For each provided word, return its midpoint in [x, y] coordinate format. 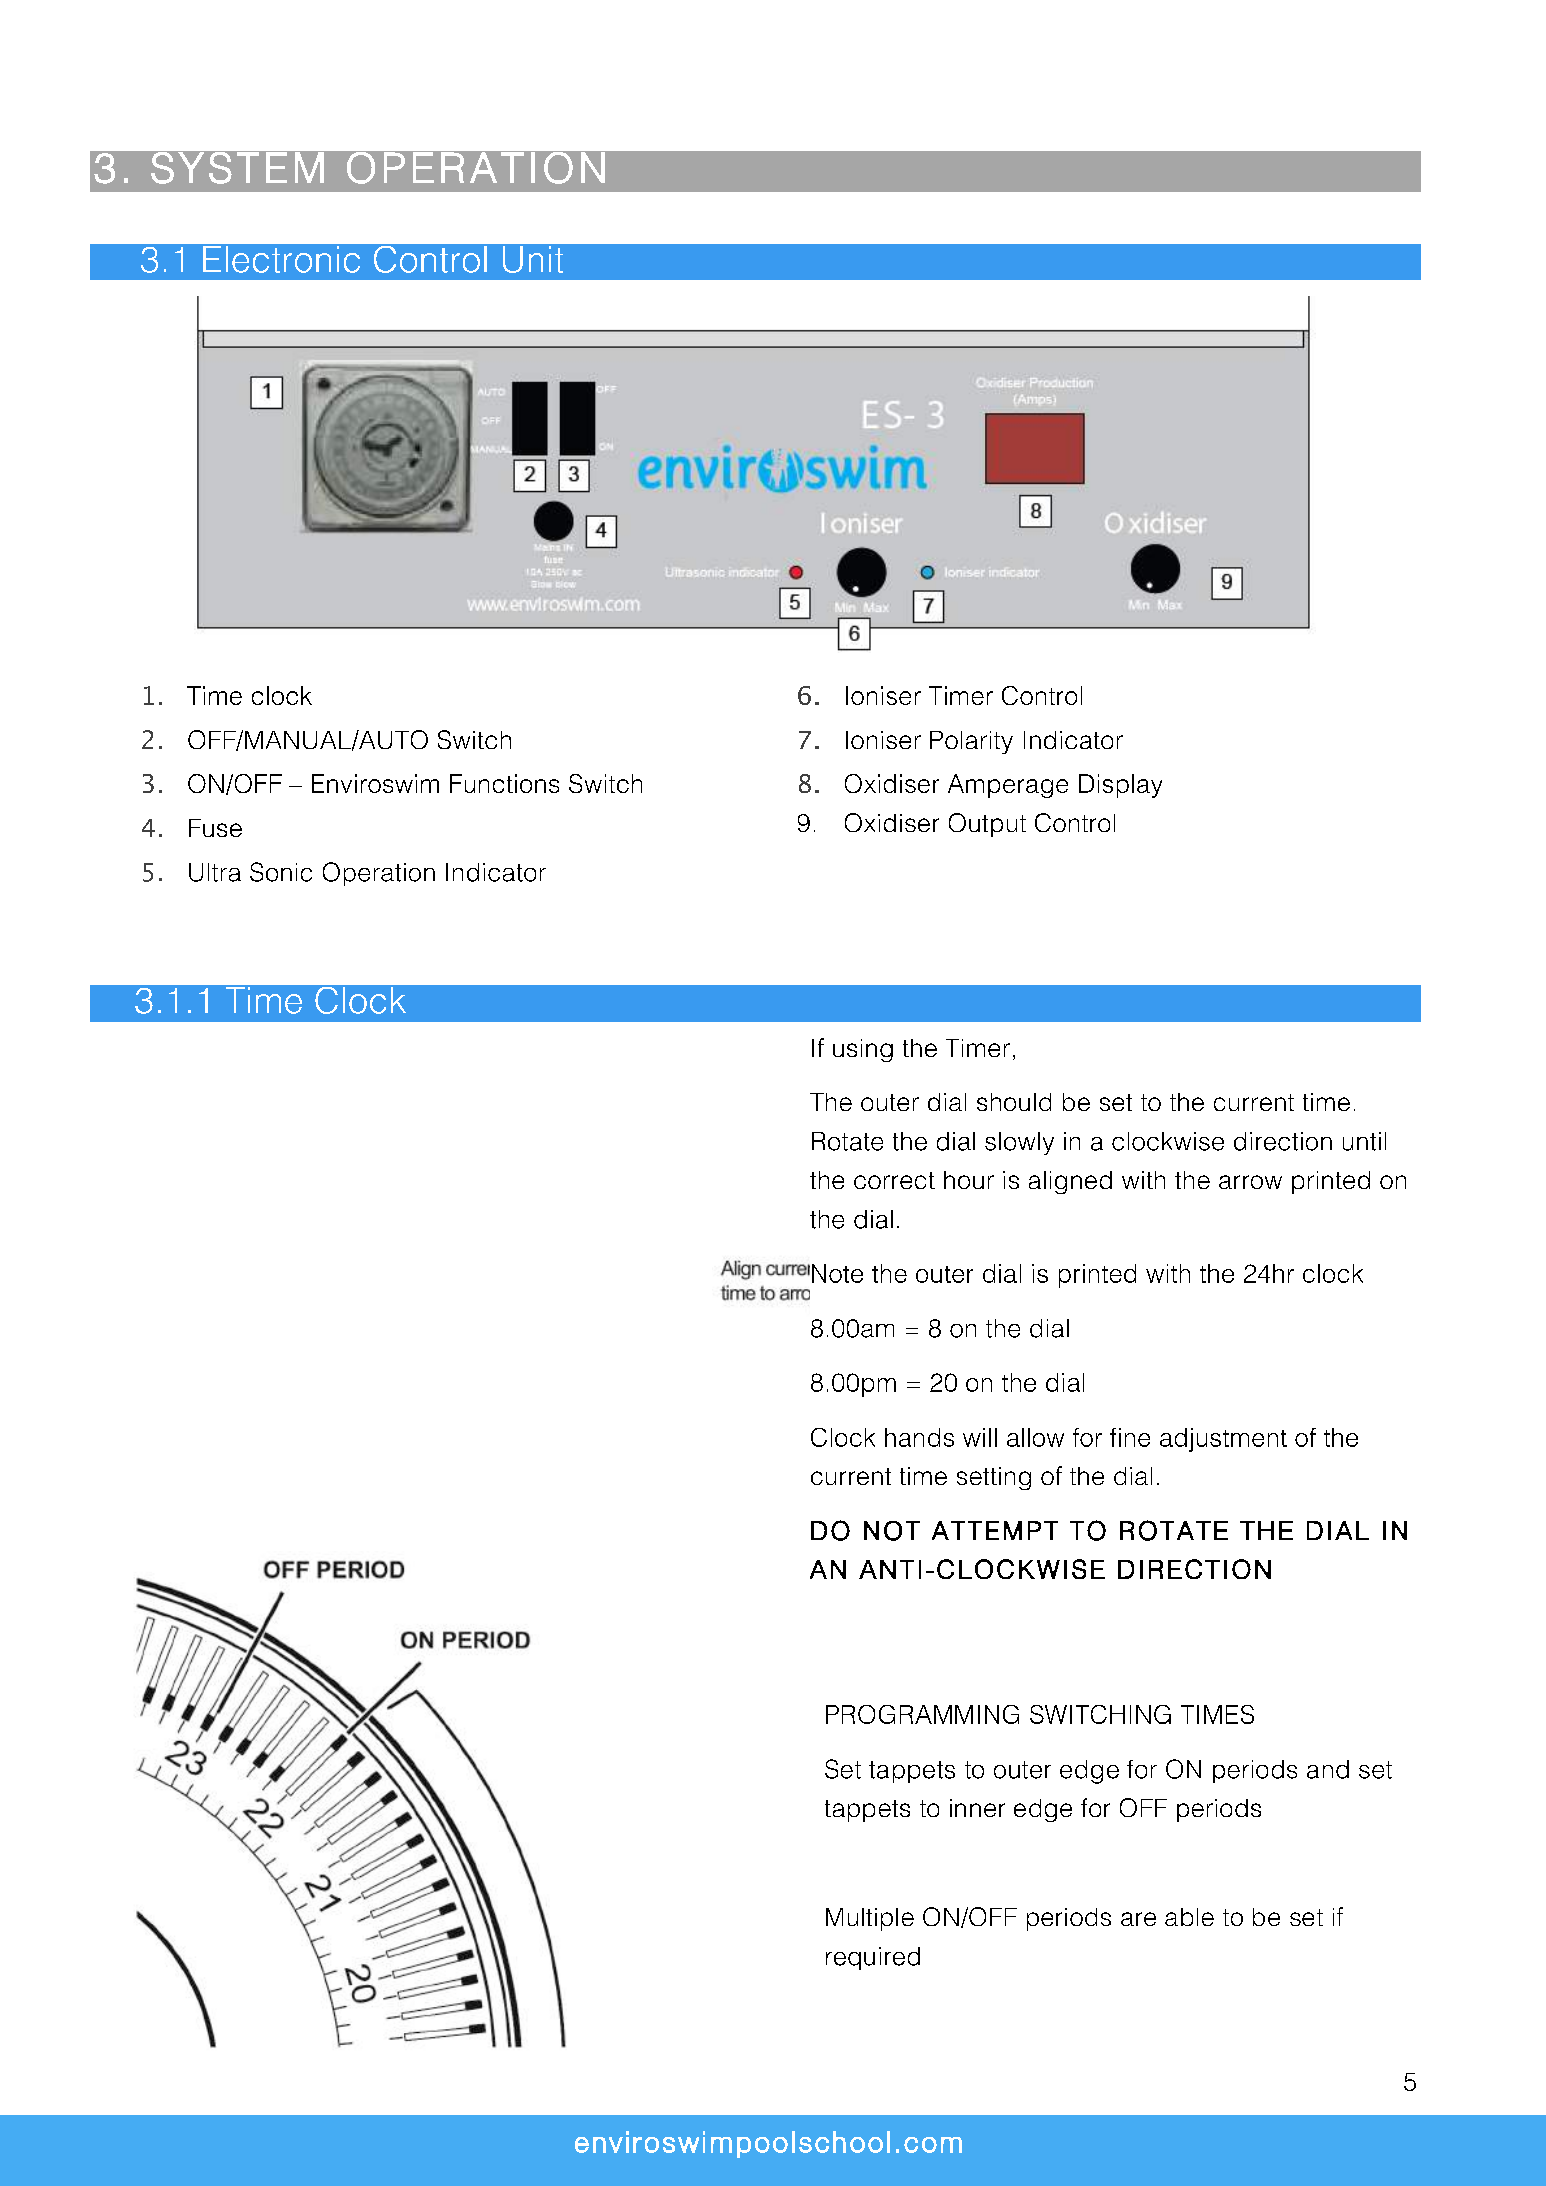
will [980, 1437]
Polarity [971, 742]
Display [1120, 786]
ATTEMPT [995, 1530]
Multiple [870, 1919]
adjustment [1223, 1440]
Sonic [281, 872]
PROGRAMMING [922, 1714]
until [1364, 1141]
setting [994, 1478]
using [863, 1050]
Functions [504, 783]
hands [919, 1437]
